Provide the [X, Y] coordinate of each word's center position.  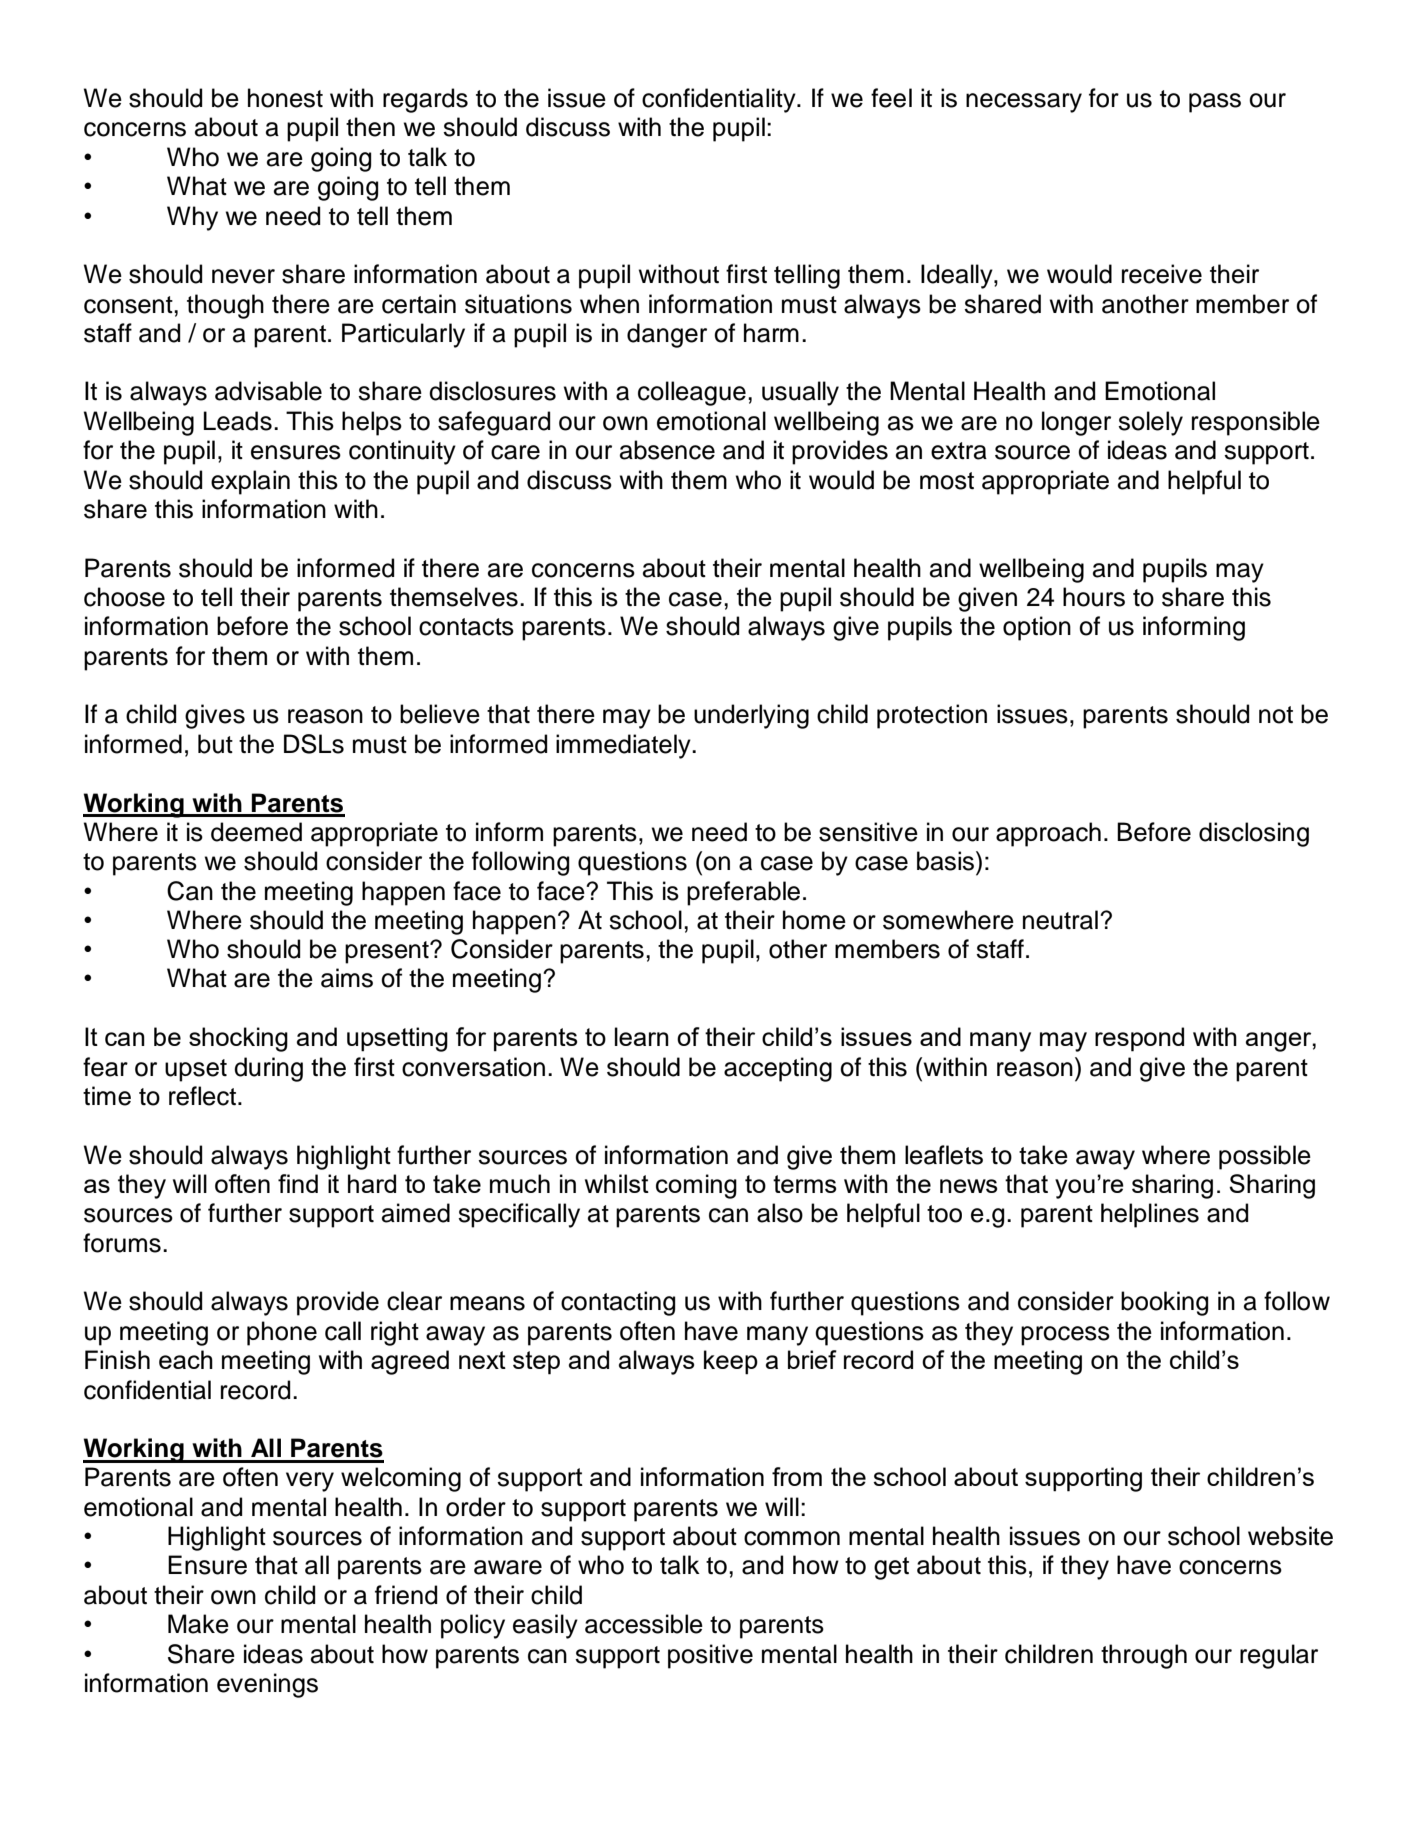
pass [1215, 103]
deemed [256, 832]
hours [1094, 597]
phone [282, 1333]
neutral [1060, 920]
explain [250, 482]
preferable [743, 893]
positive [710, 1656]
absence [667, 450]
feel [891, 98]
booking [1164, 1303]
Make [198, 1624]
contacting [618, 1303]
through [1144, 1656]
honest [285, 98]
